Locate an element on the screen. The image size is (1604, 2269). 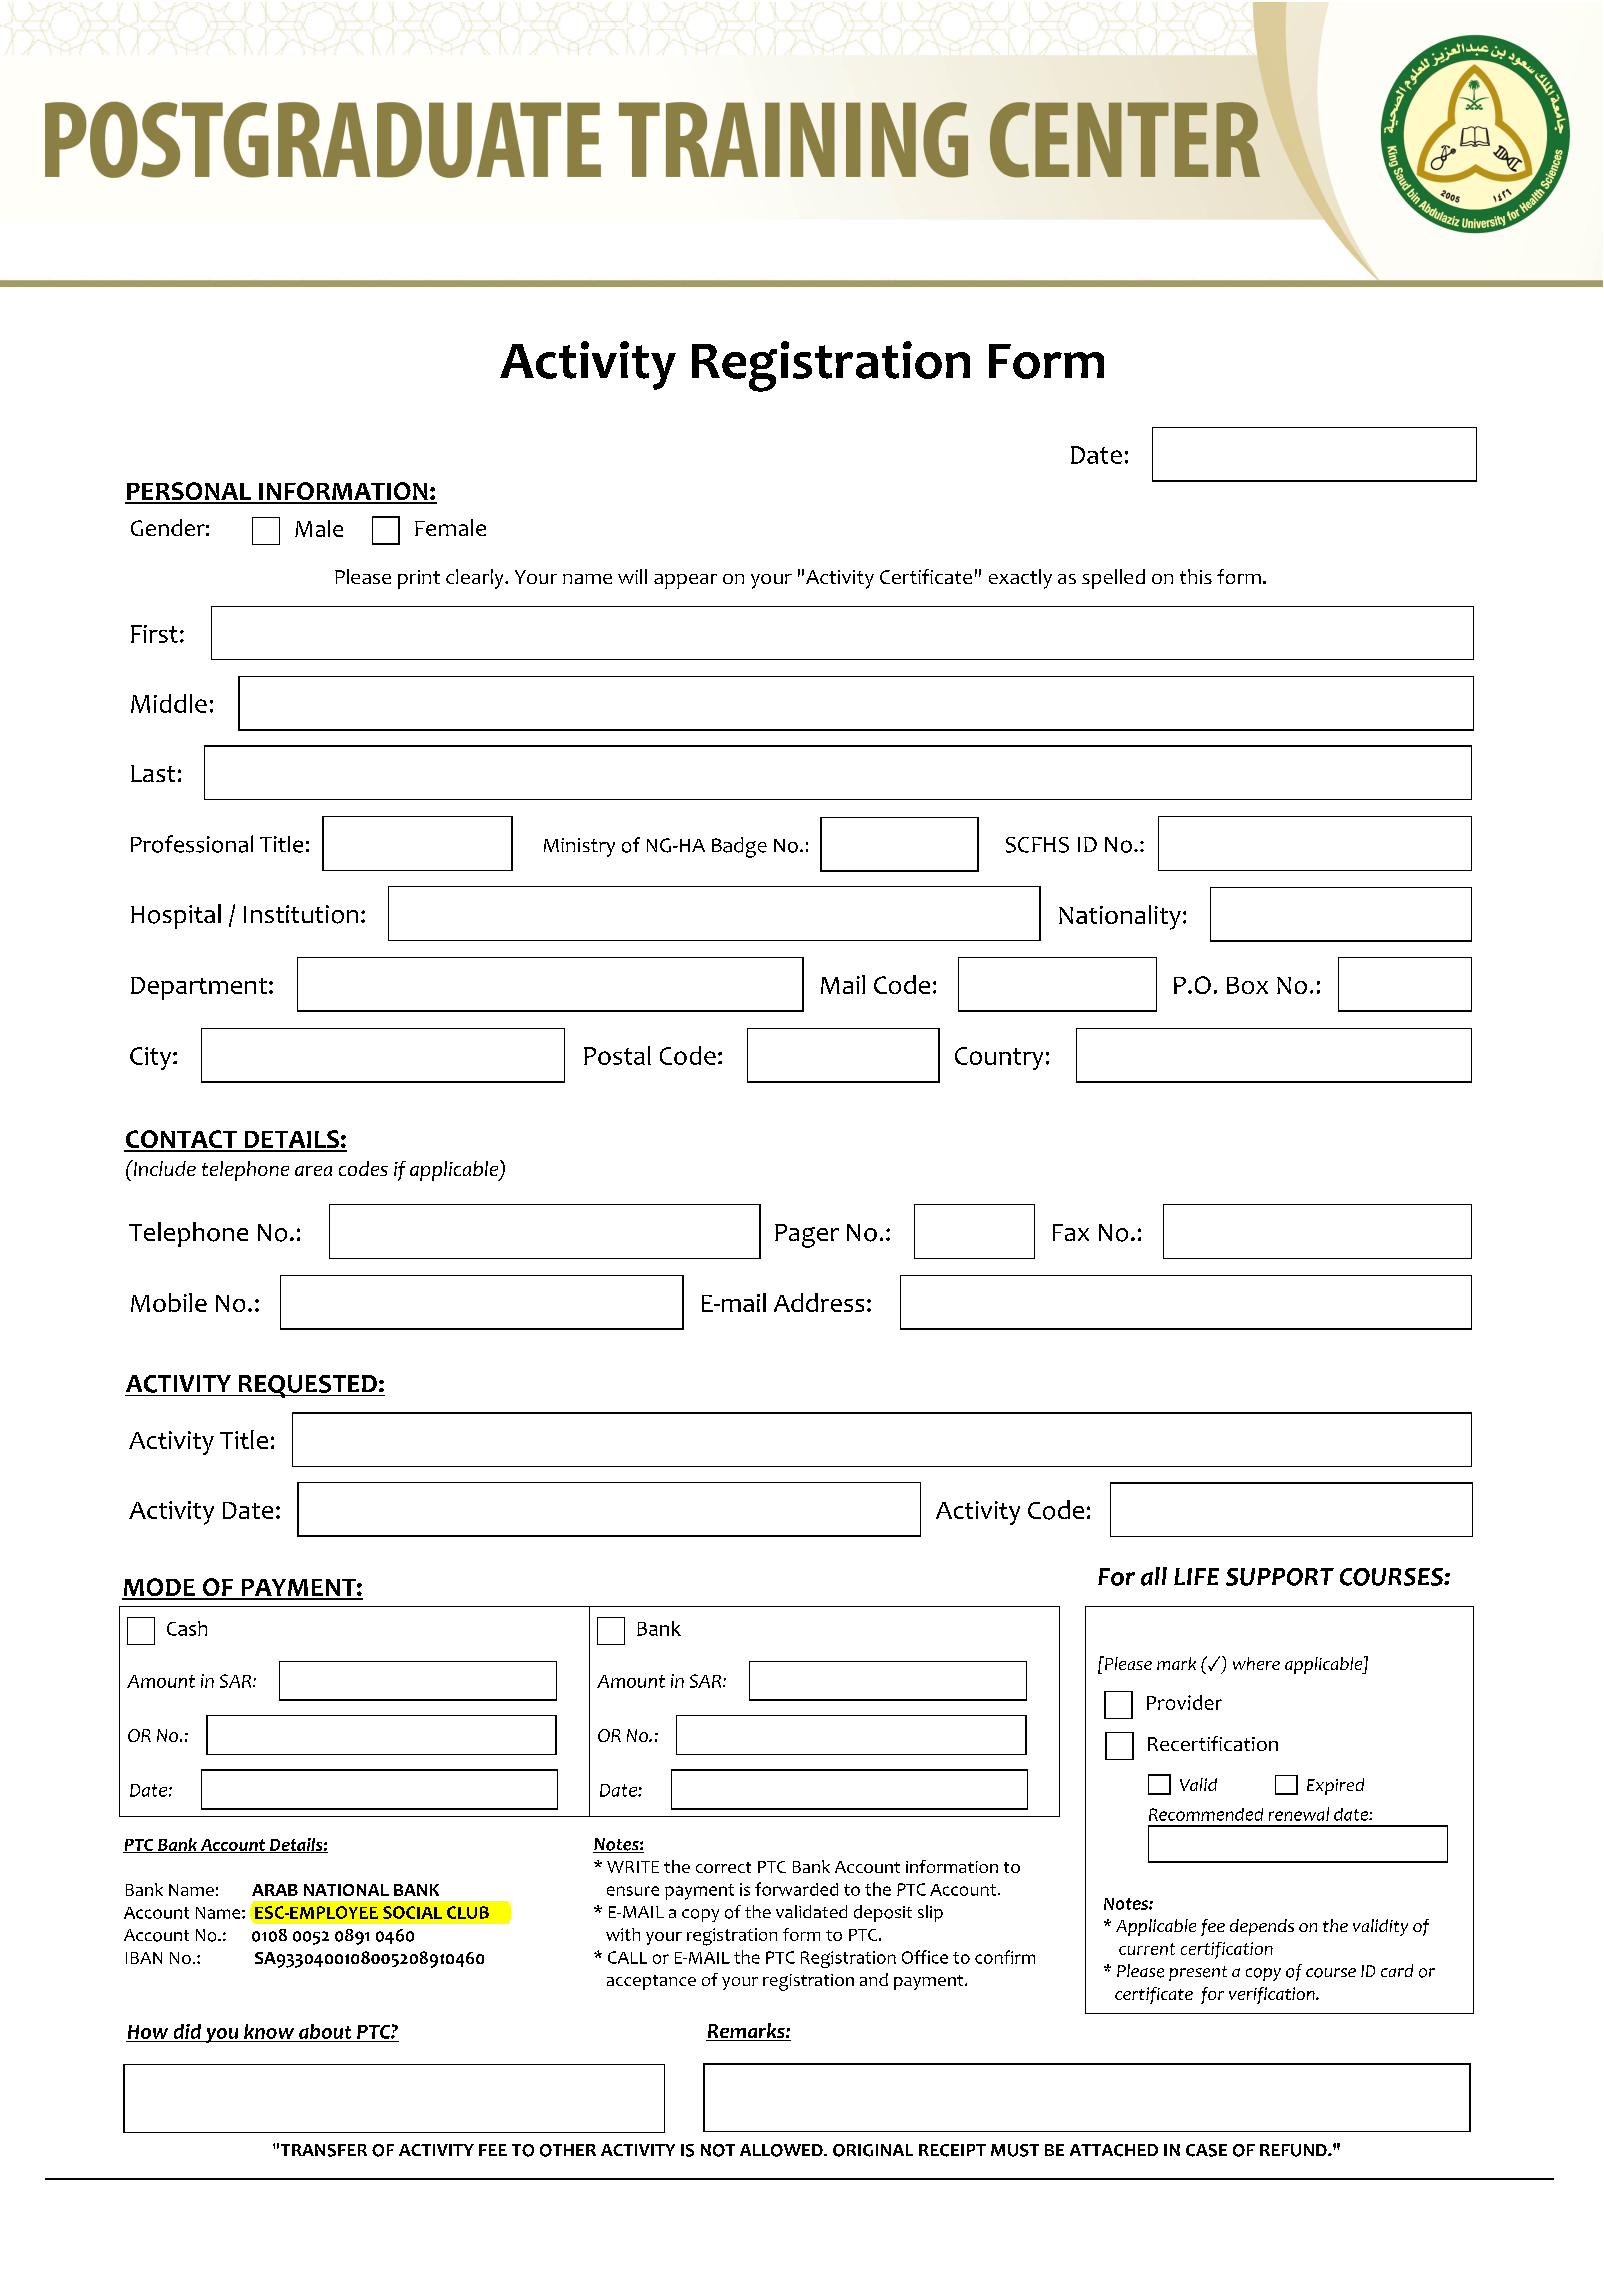
SUPPORT is located at coordinates (1280, 1577).
